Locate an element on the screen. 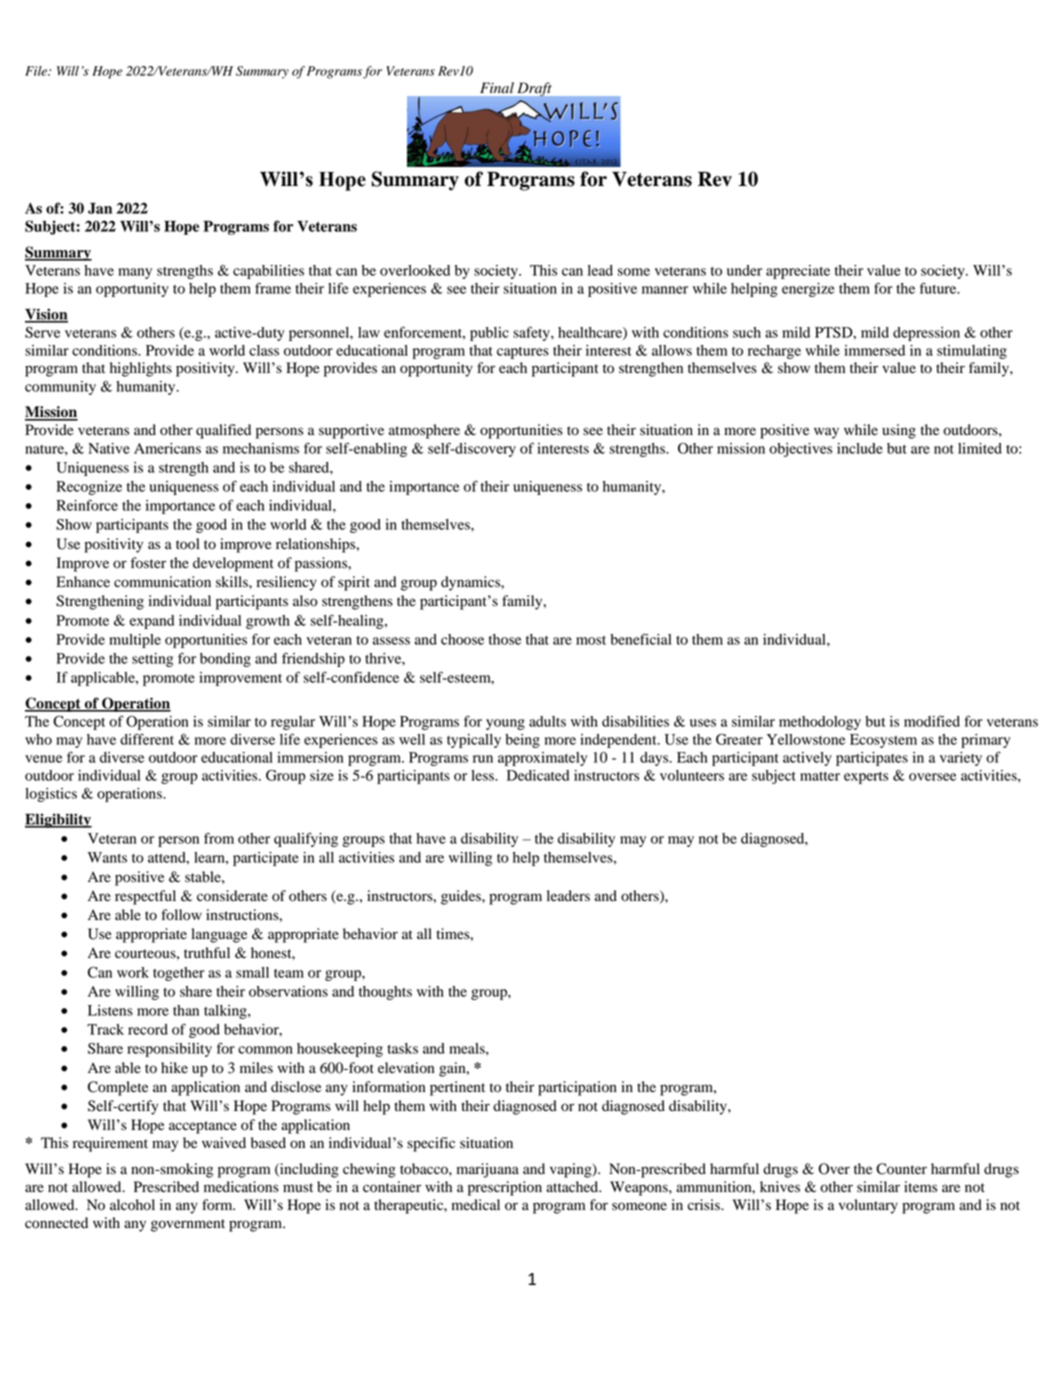 This screenshot has width=1064, height=1376. alcohol is located at coordinates (132, 1205).
